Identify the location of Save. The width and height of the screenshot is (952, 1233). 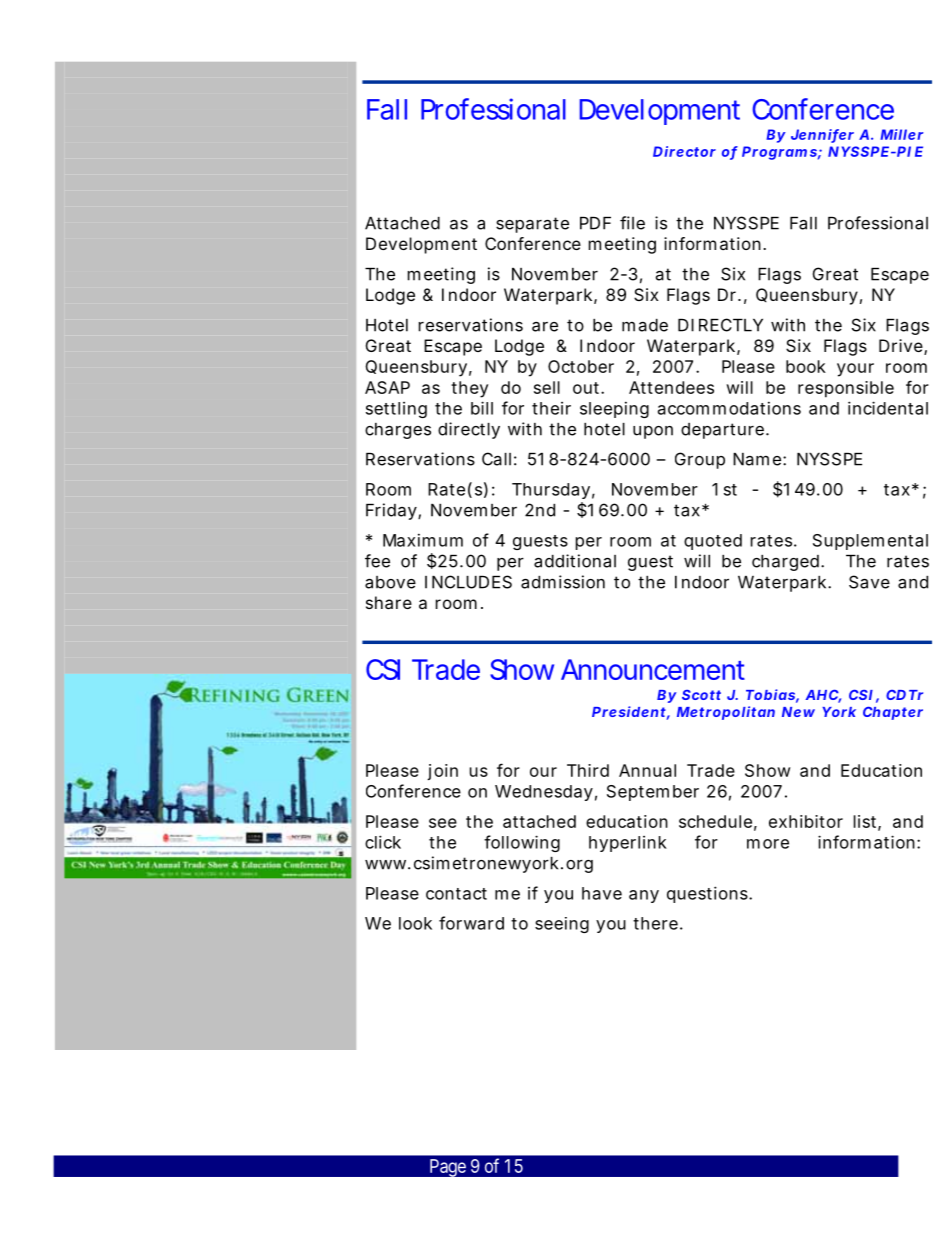
(869, 582).
